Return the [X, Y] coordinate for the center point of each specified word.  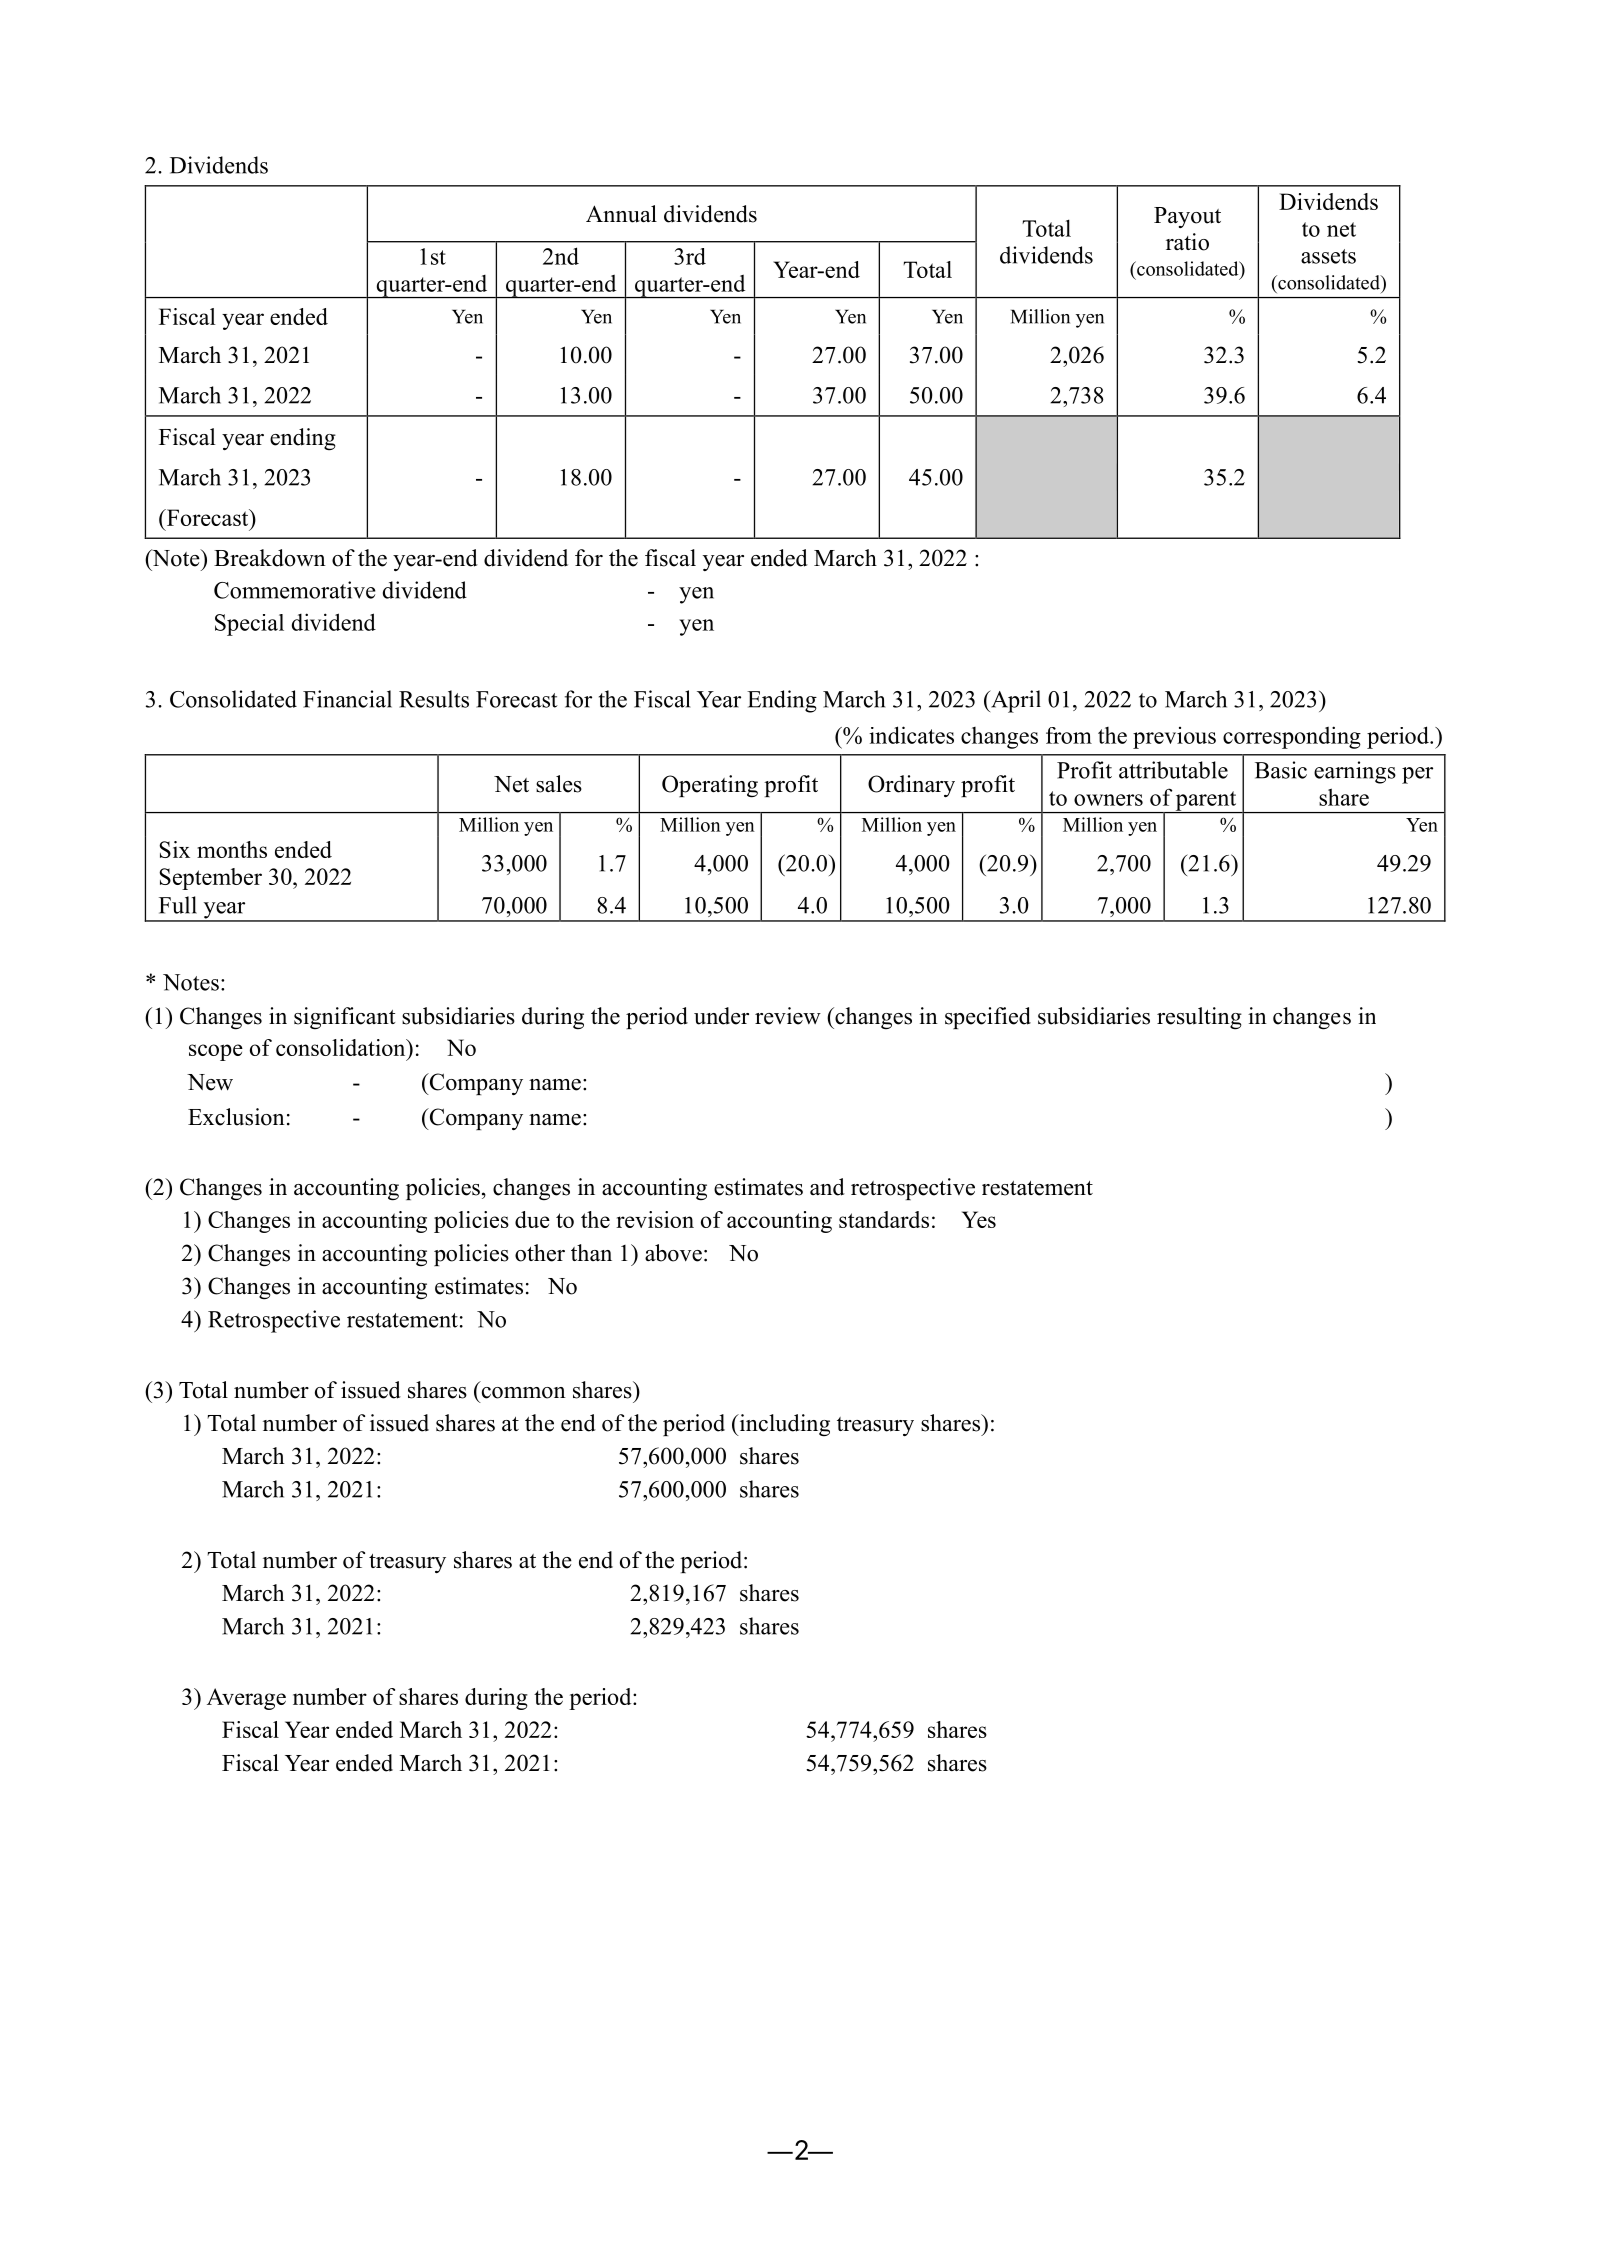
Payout [1187, 217]
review [788, 1016]
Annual [621, 214]
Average [246, 1699]
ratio [1187, 242]
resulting [1199, 1018]
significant [344, 1018]
